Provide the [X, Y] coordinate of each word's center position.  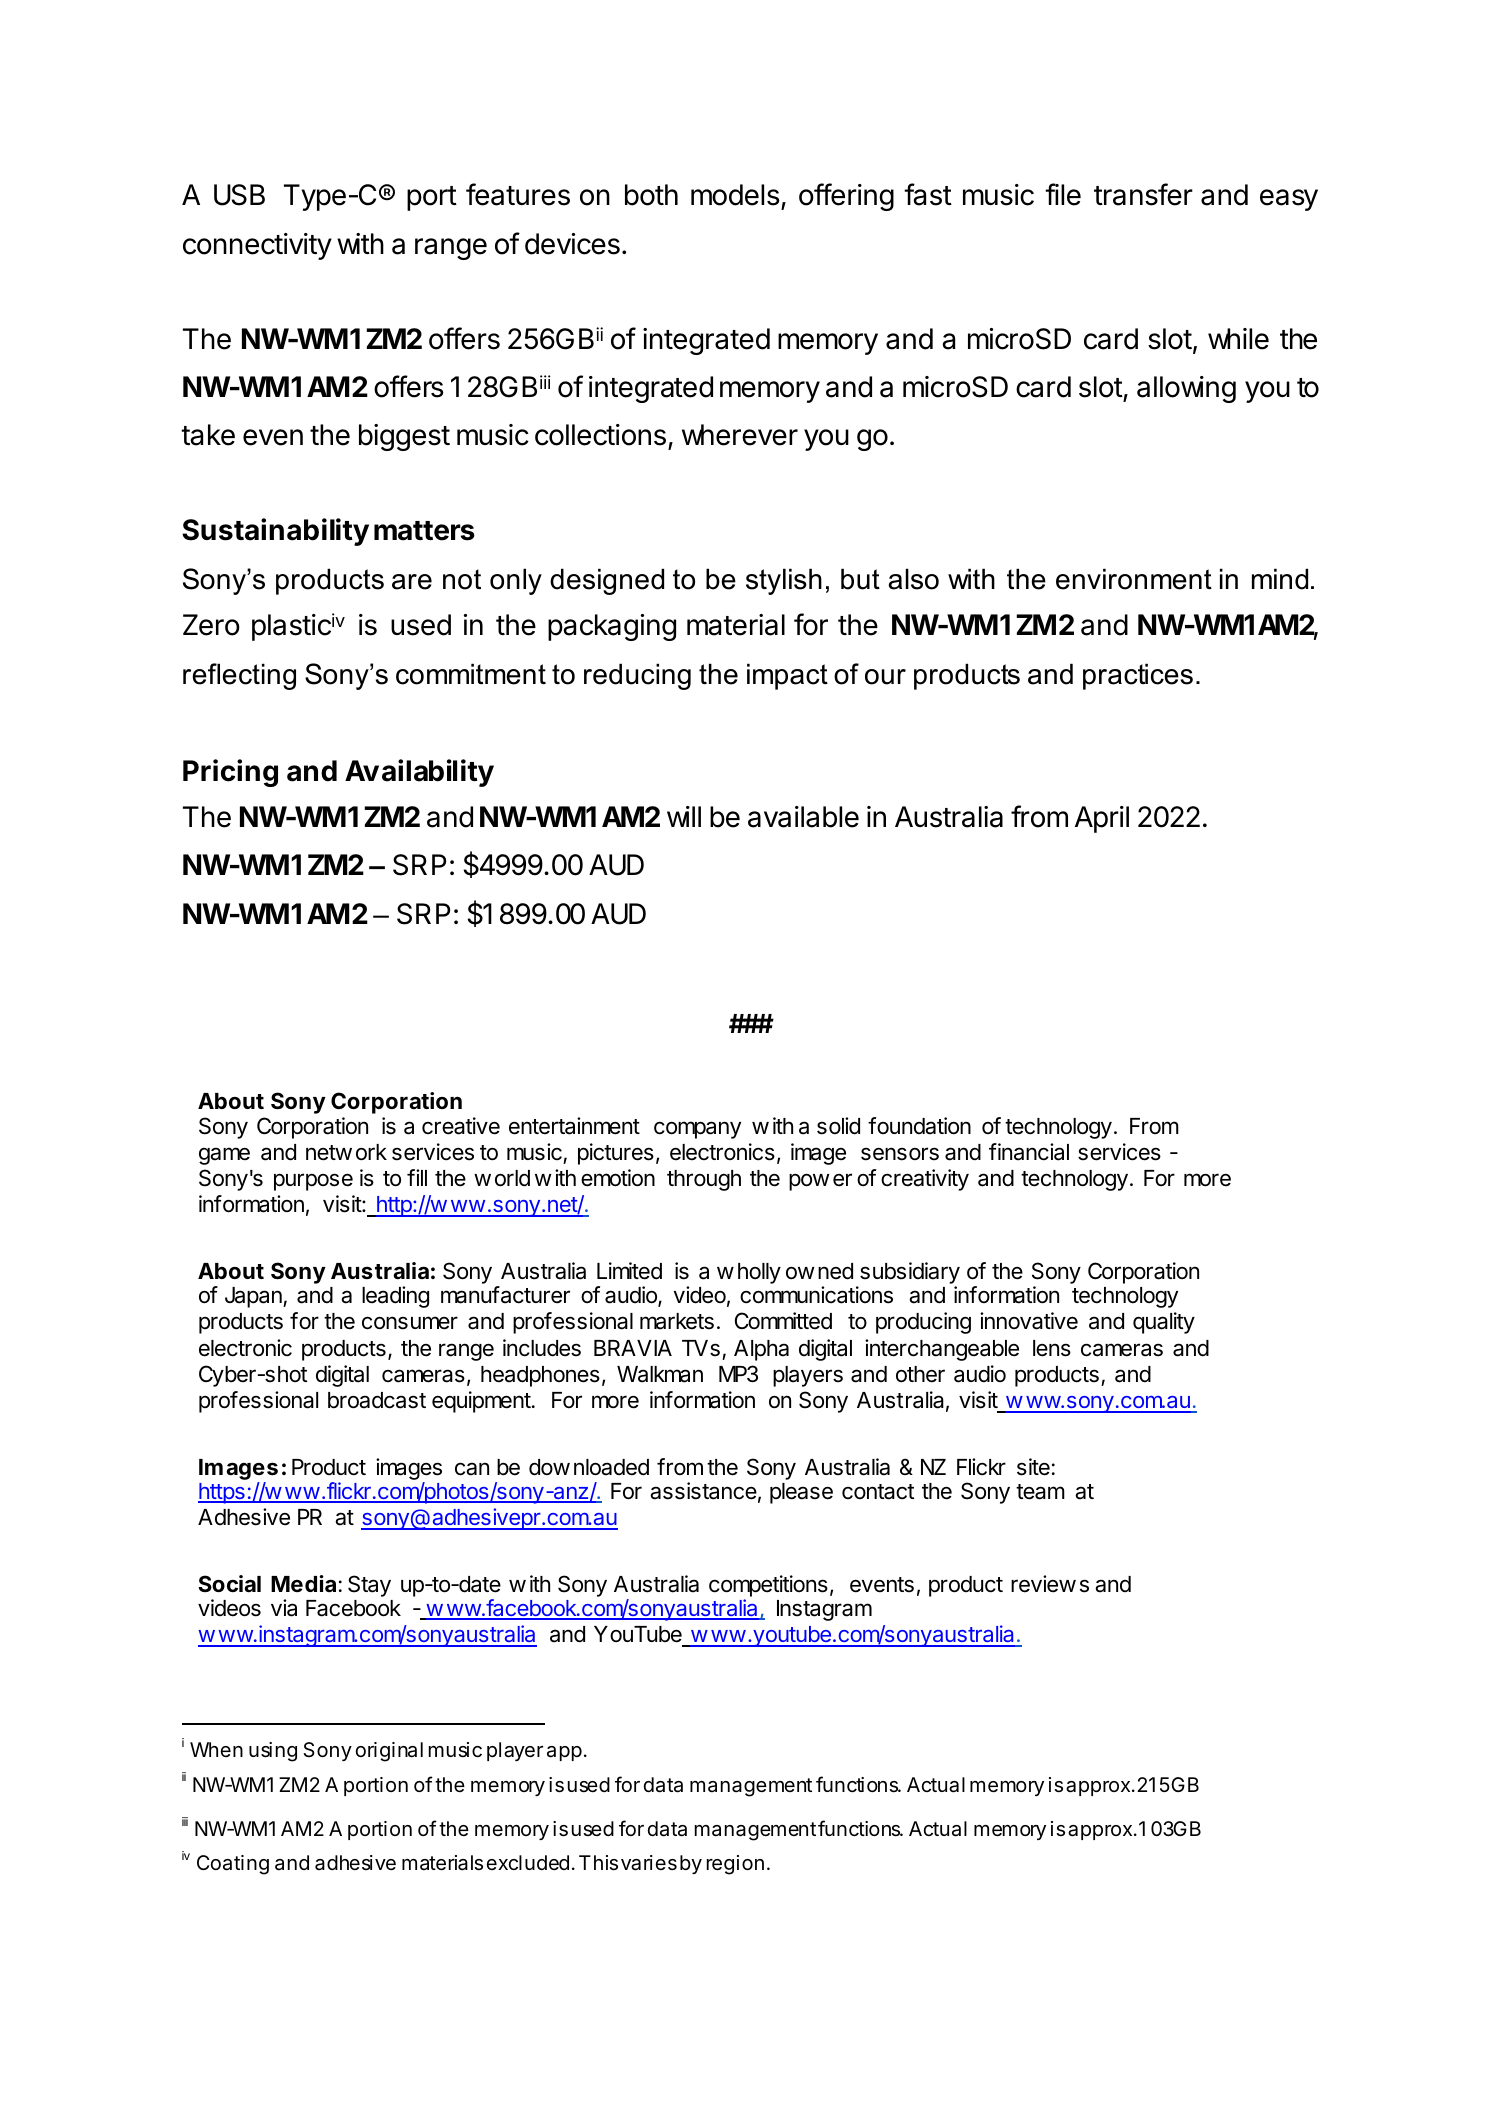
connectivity [257, 246]
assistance [703, 1491]
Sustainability [275, 532]
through [704, 1180]
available [803, 817]
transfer [1143, 194]
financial [1029, 1152]
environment [1134, 579]
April [1102, 819]
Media [303, 1584]
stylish [784, 581]
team [1040, 1492]
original [389, 1752]
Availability [419, 773]
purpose [313, 1182]
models [735, 195]
